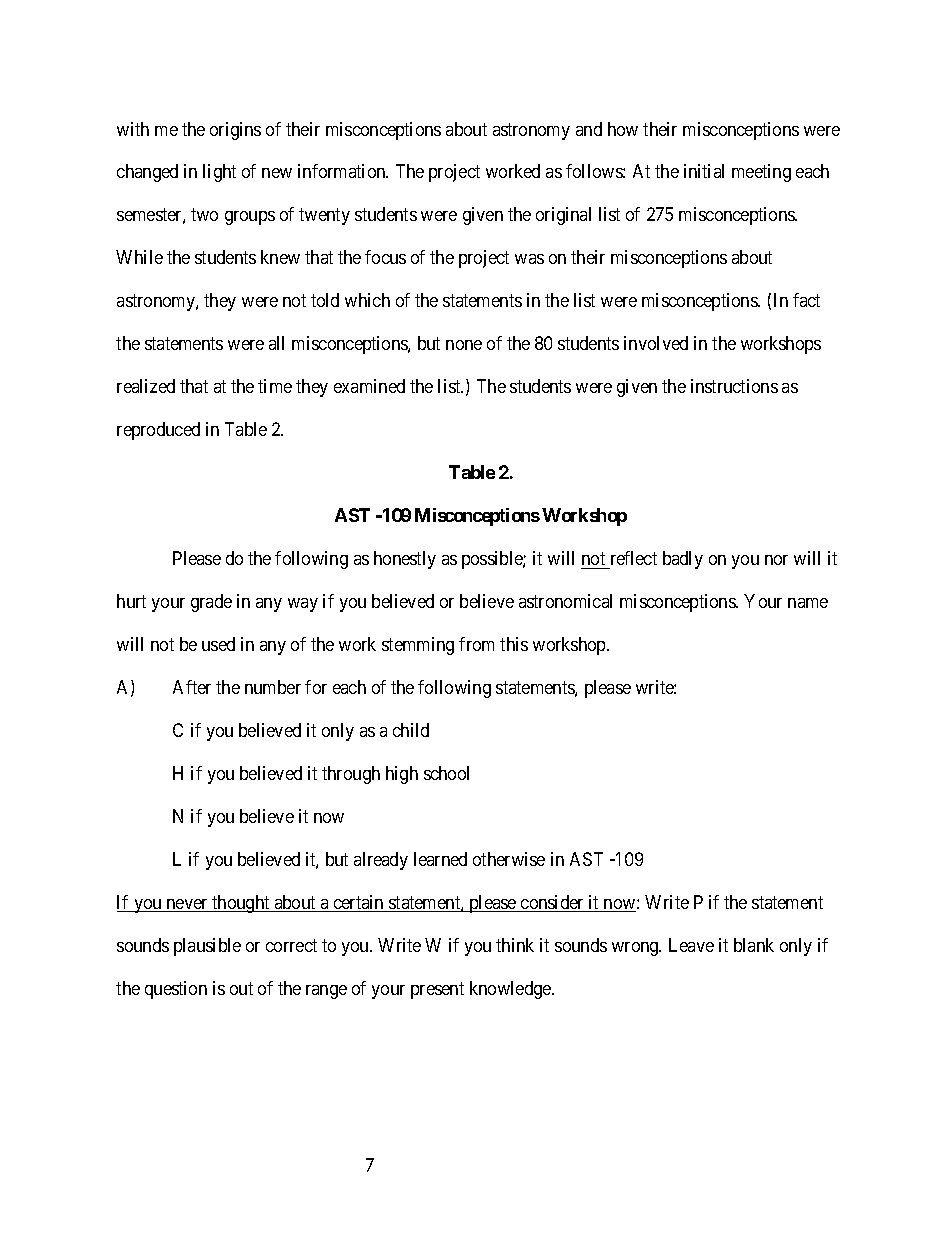 This screenshot has height=1233, width=952. I want to click on initial, so click(704, 171).
